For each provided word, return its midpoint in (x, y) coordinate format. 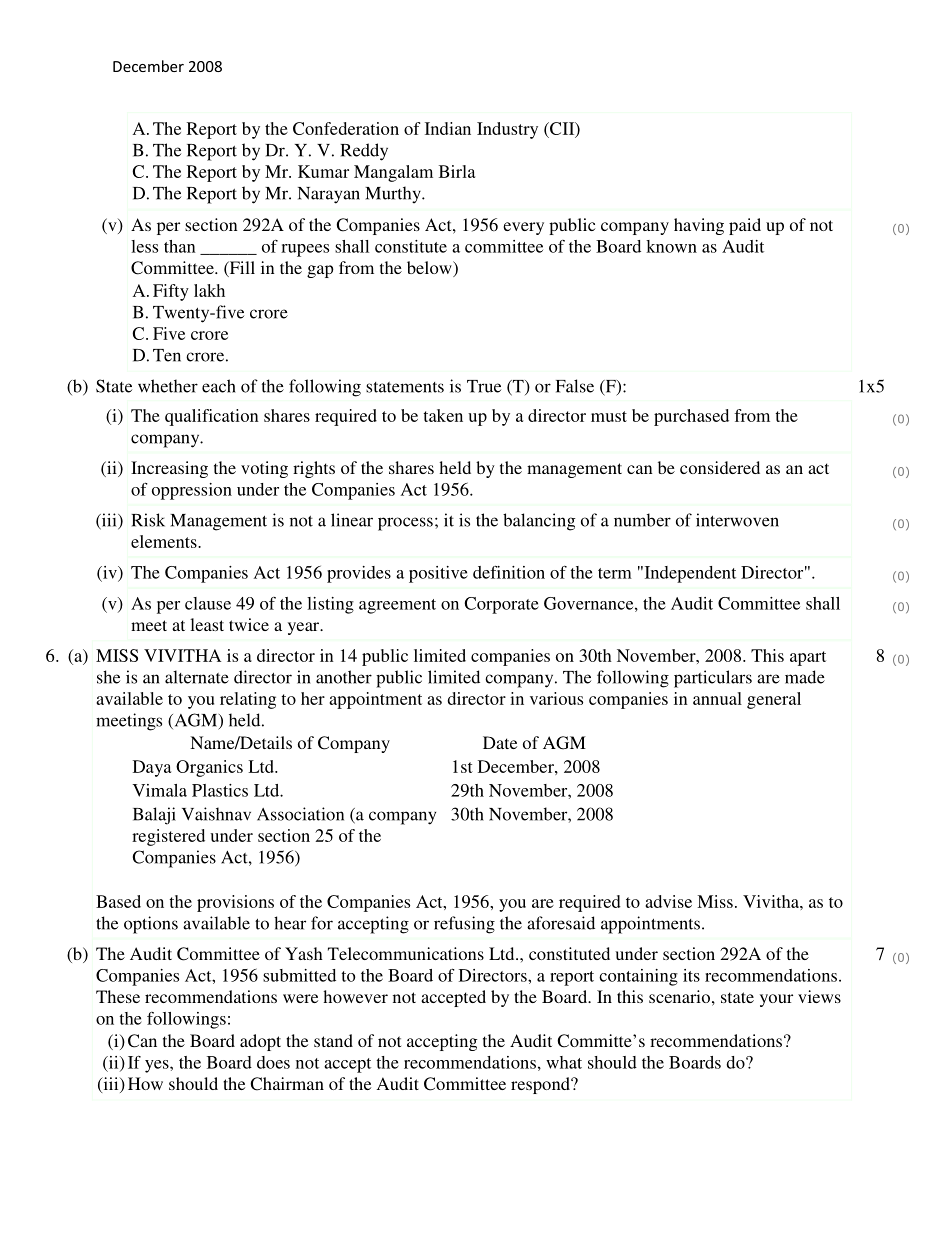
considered (720, 467)
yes (158, 1066)
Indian (448, 128)
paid (745, 226)
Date (500, 742)
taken (443, 415)
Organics (209, 768)
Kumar (323, 171)
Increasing (169, 469)
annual (717, 698)
